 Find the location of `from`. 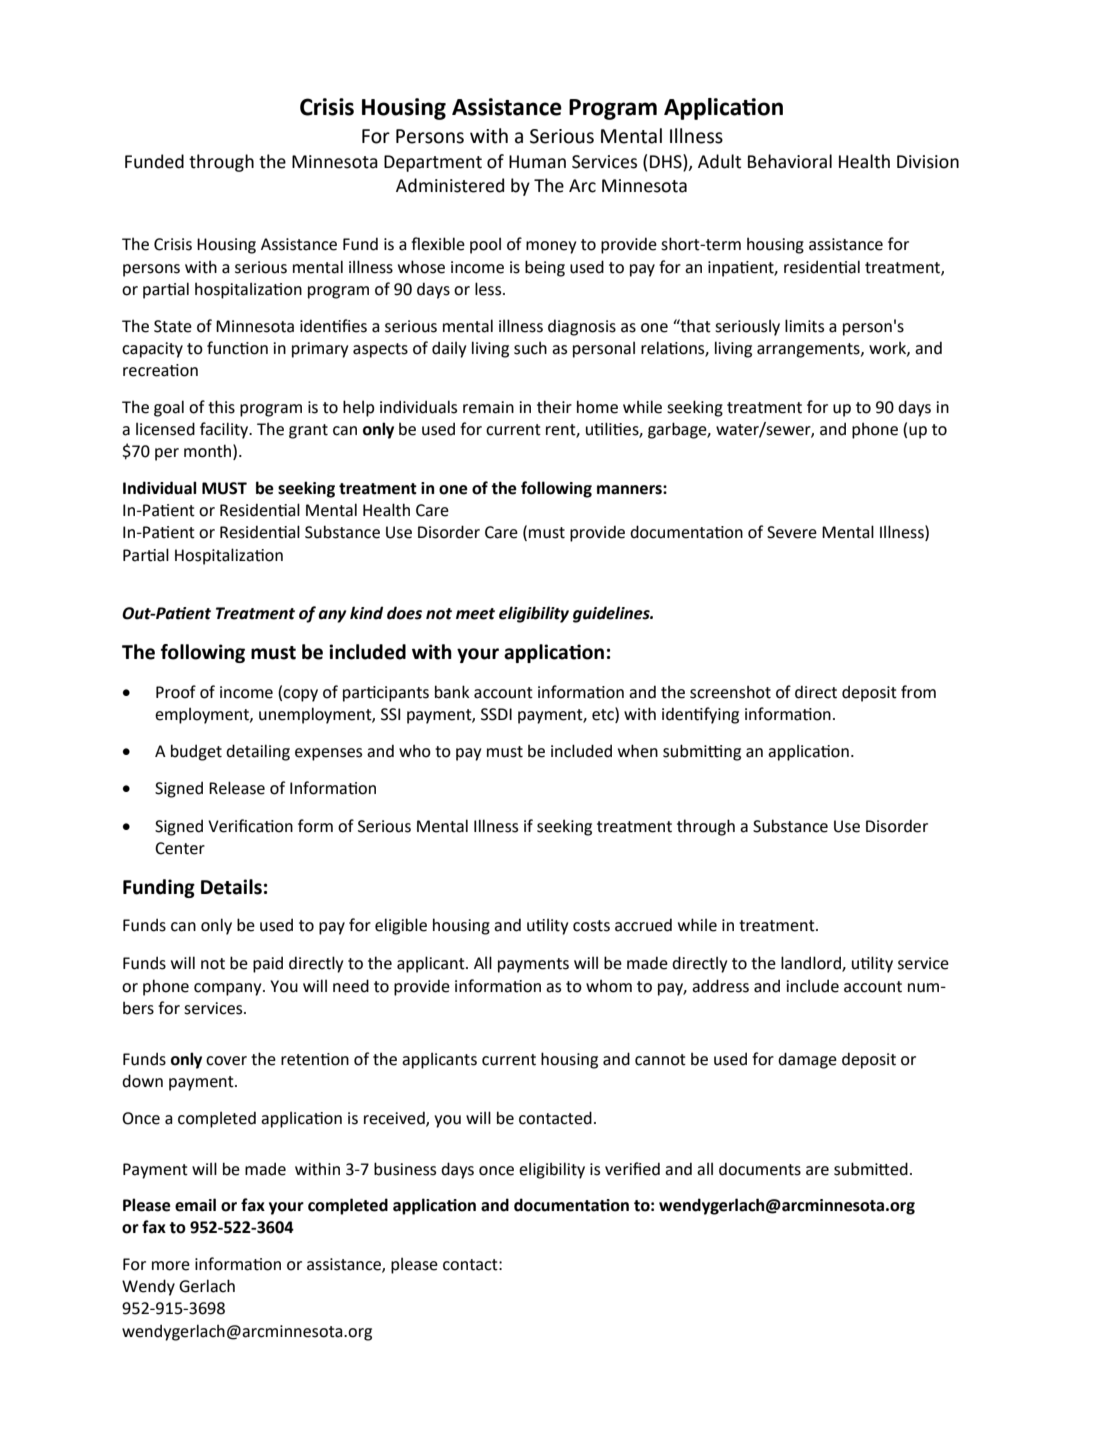

from is located at coordinates (918, 692).
